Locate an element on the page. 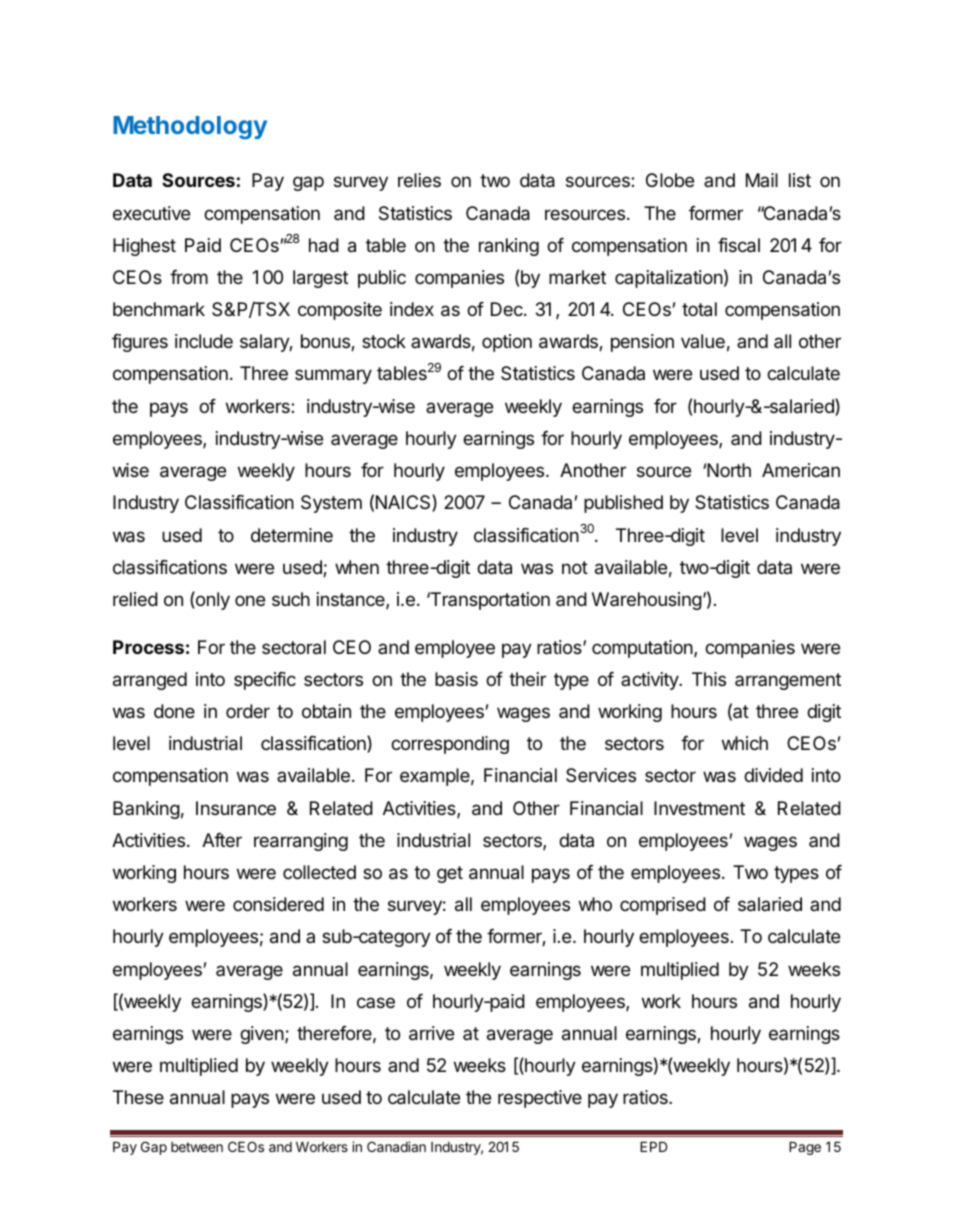 This page has height=1232, width=953. specific is located at coordinates (265, 681).
